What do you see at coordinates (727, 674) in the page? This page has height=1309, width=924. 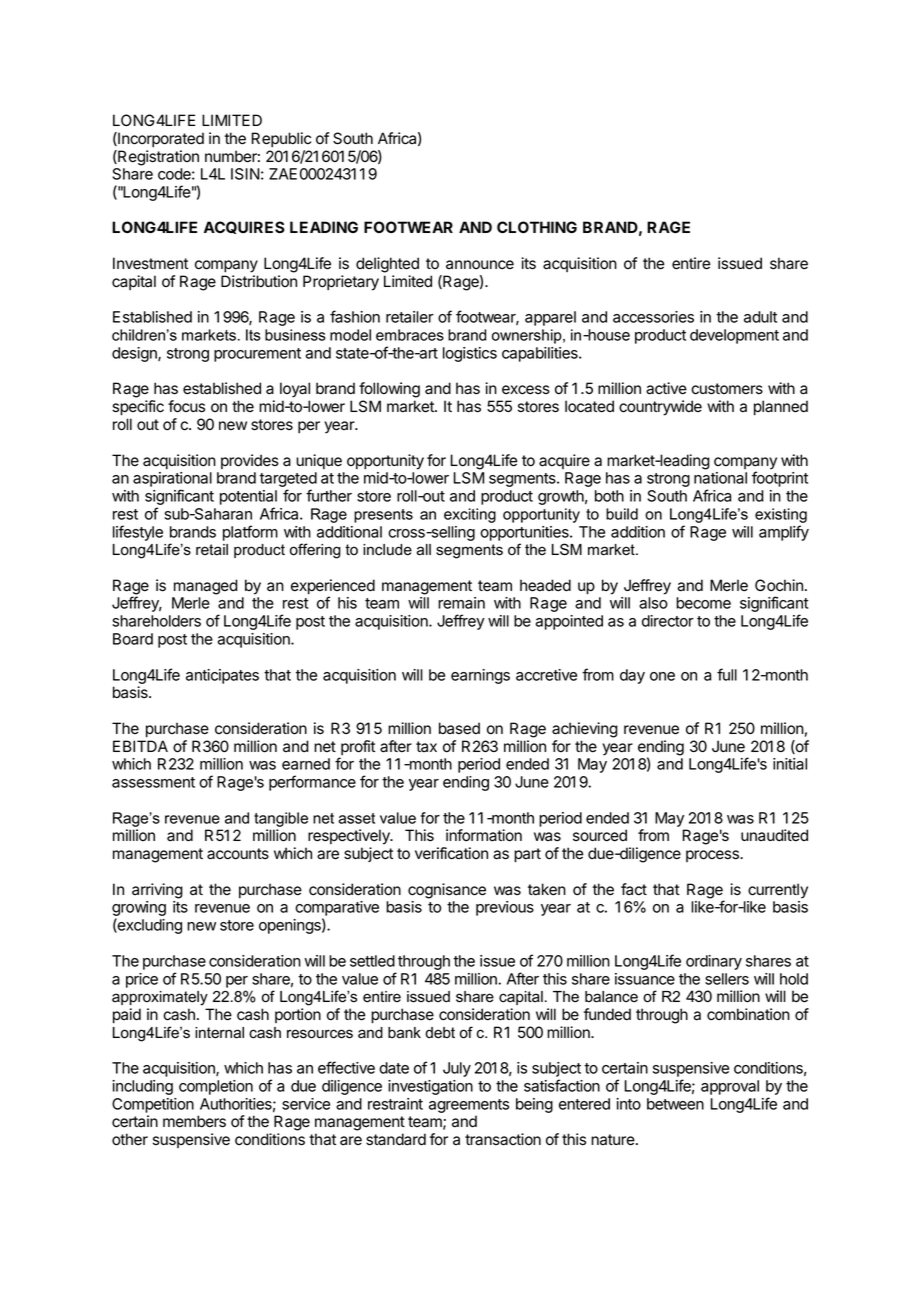 I see `full` at bounding box center [727, 674].
